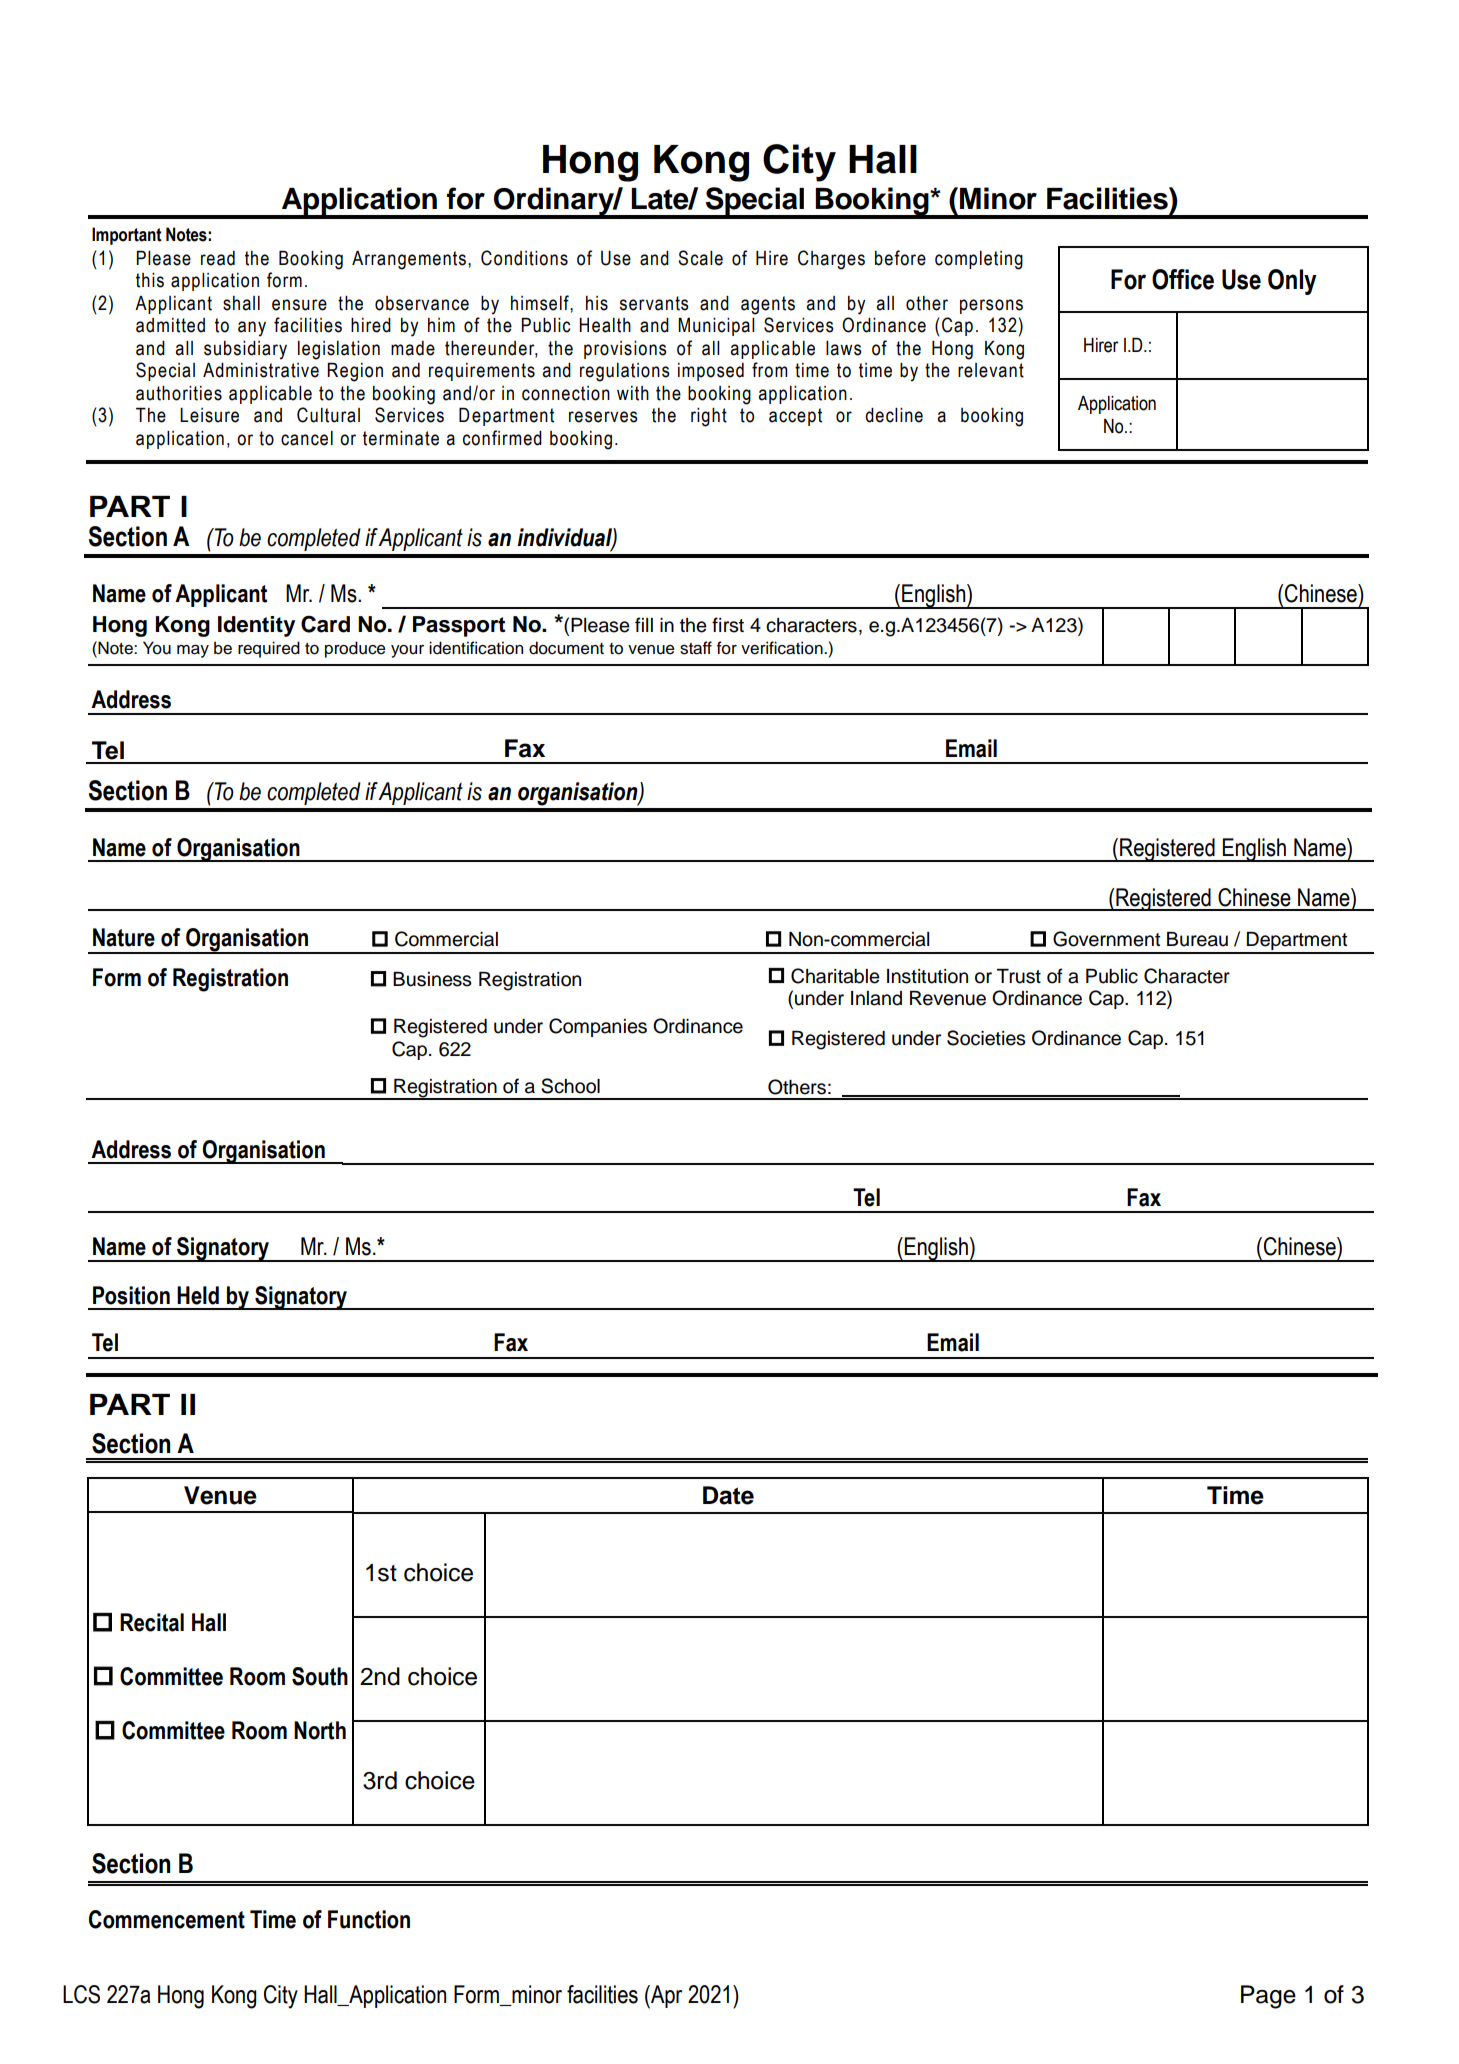 The width and height of the screenshot is (1459, 2064). I want to click on Office, so click(1183, 279).
